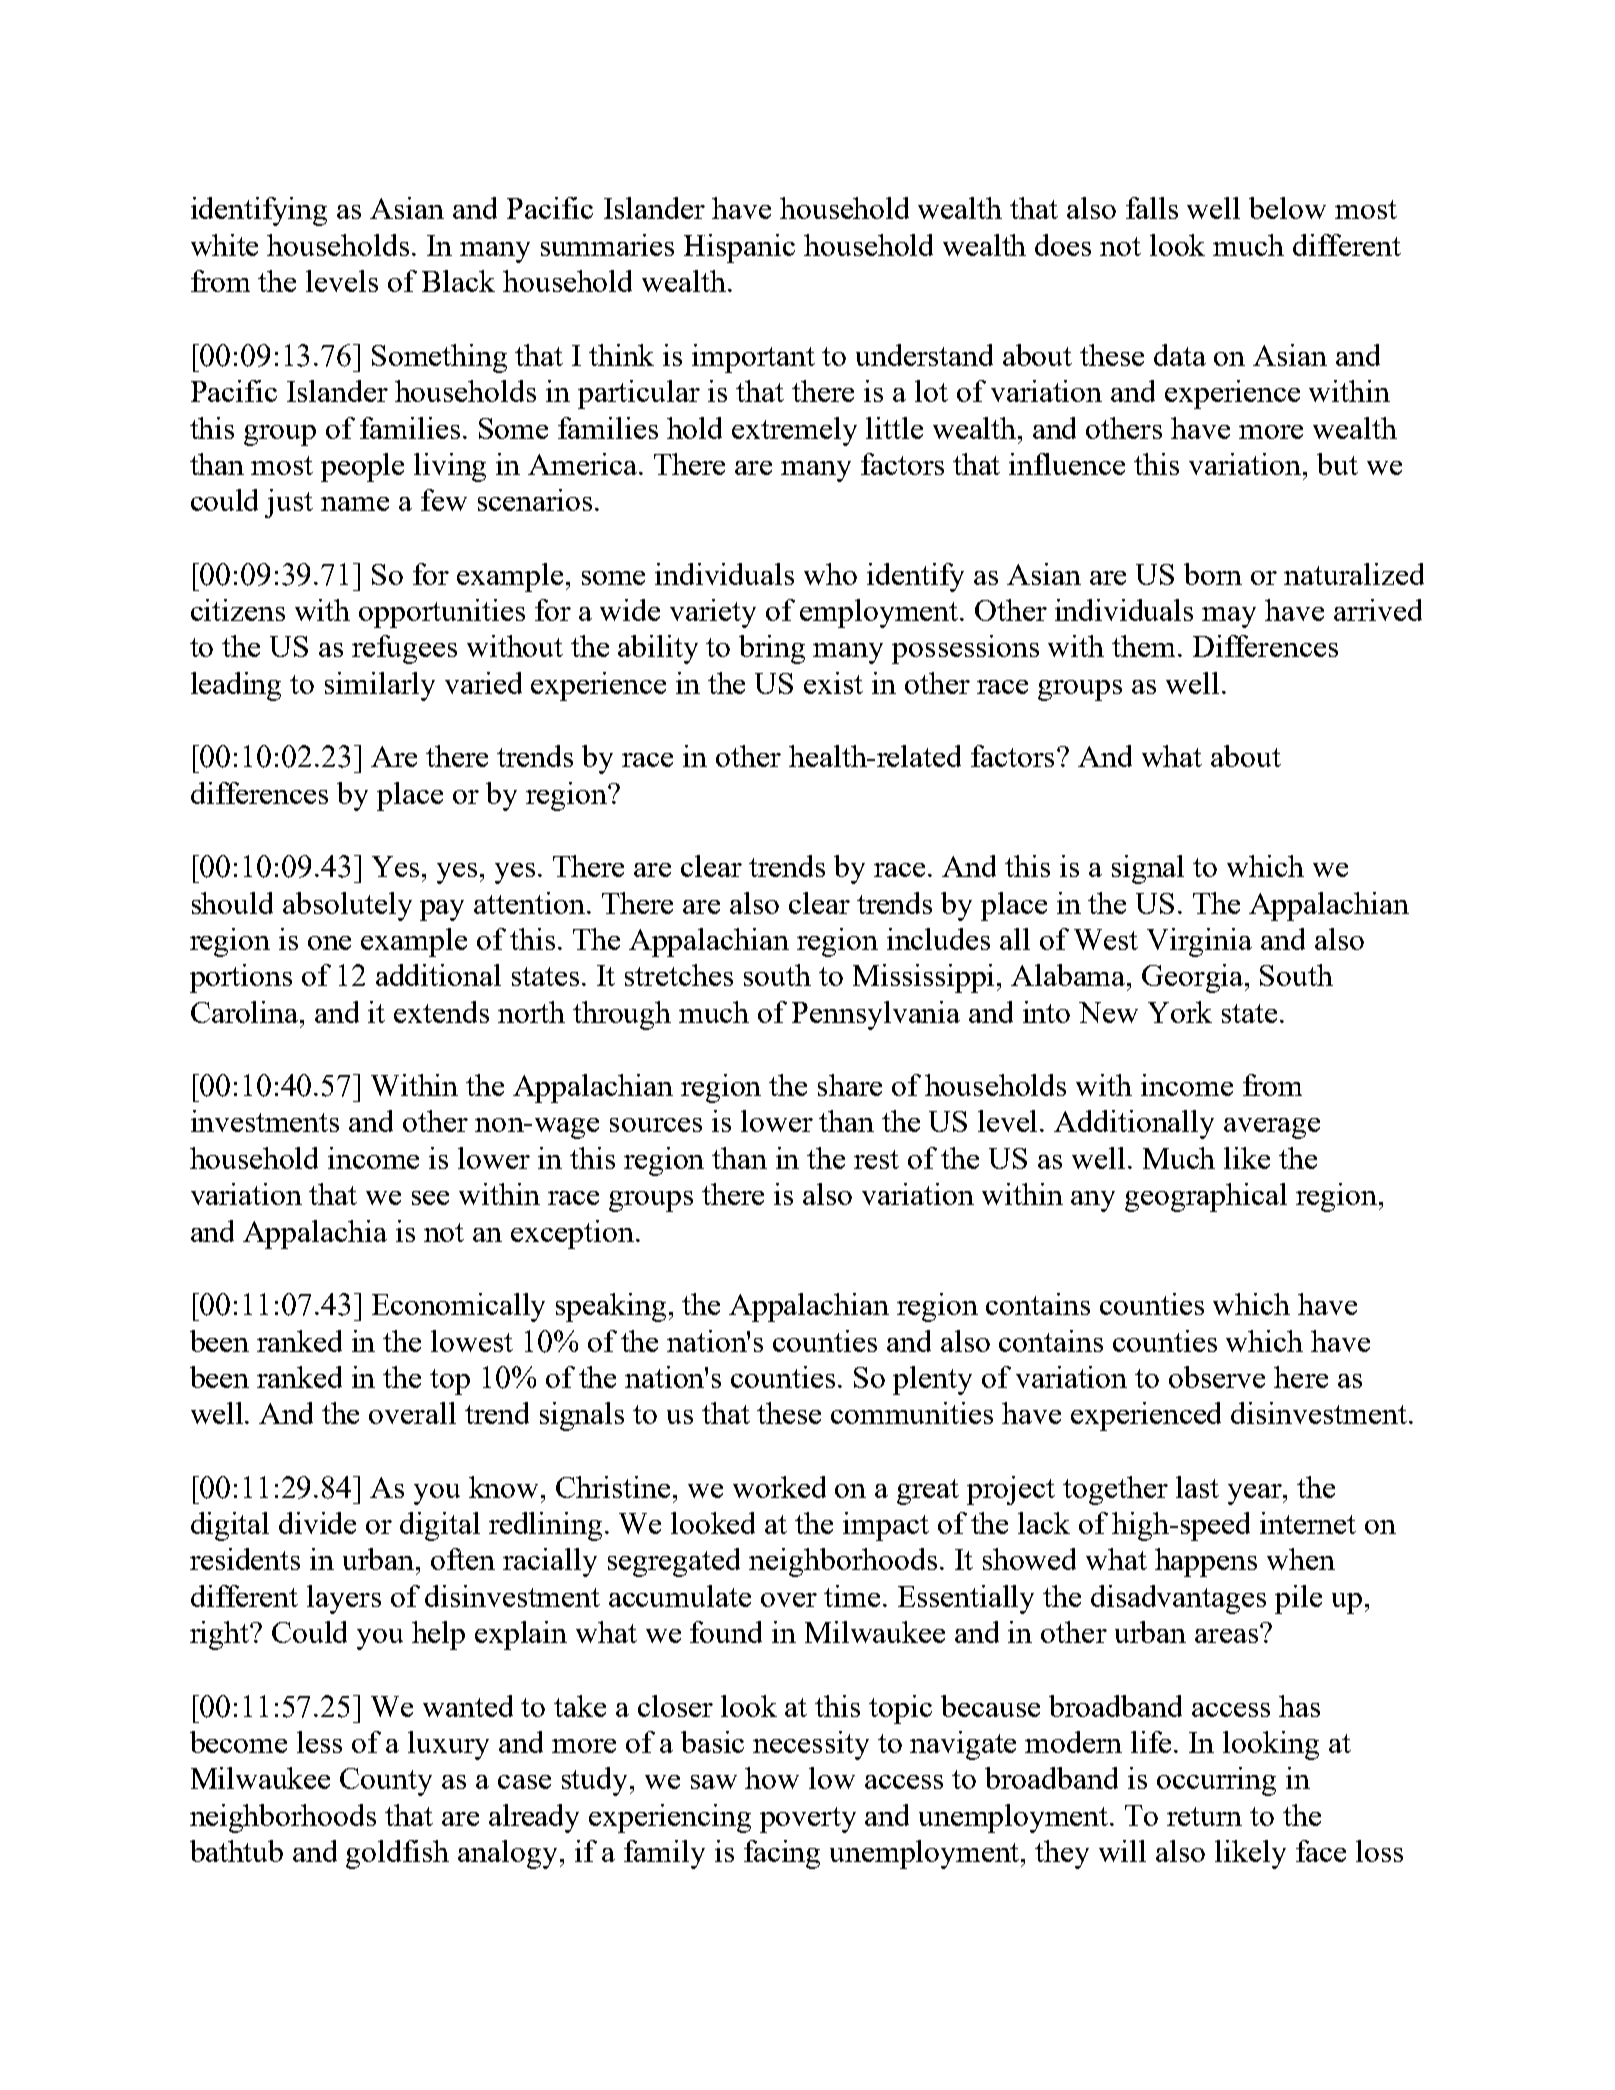 Image resolution: width=1615 pixels, height=2090 pixels. What do you see at coordinates (1204, 1816) in the image?
I see `return` at bounding box center [1204, 1816].
